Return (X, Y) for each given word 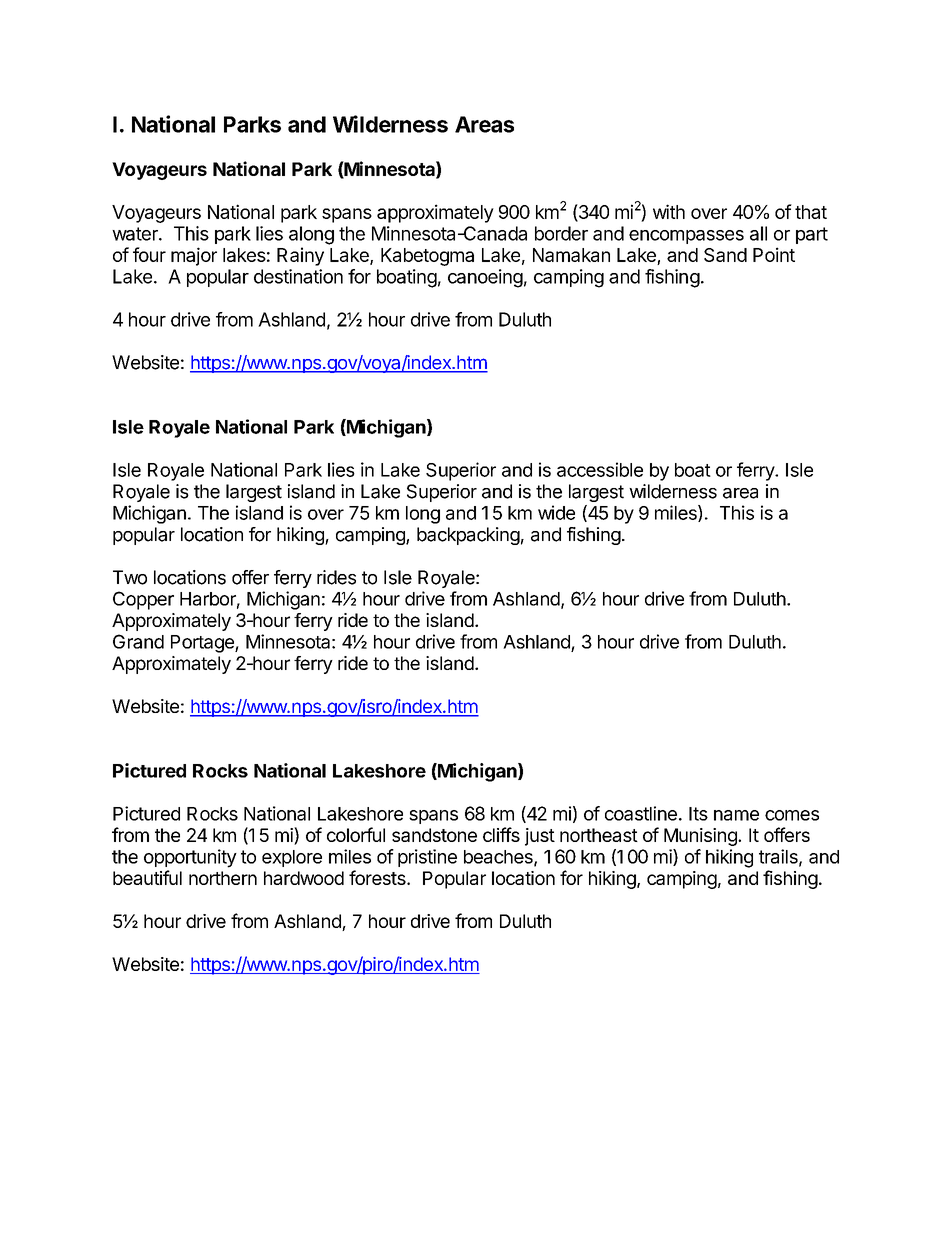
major (194, 256)
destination (298, 276)
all (758, 233)
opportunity (190, 858)
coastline (641, 813)
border (561, 233)
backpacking (468, 536)
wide (556, 512)
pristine (427, 858)
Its (698, 814)
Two (130, 577)
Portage (203, 644)
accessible (600, 469)
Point (774, 254)
